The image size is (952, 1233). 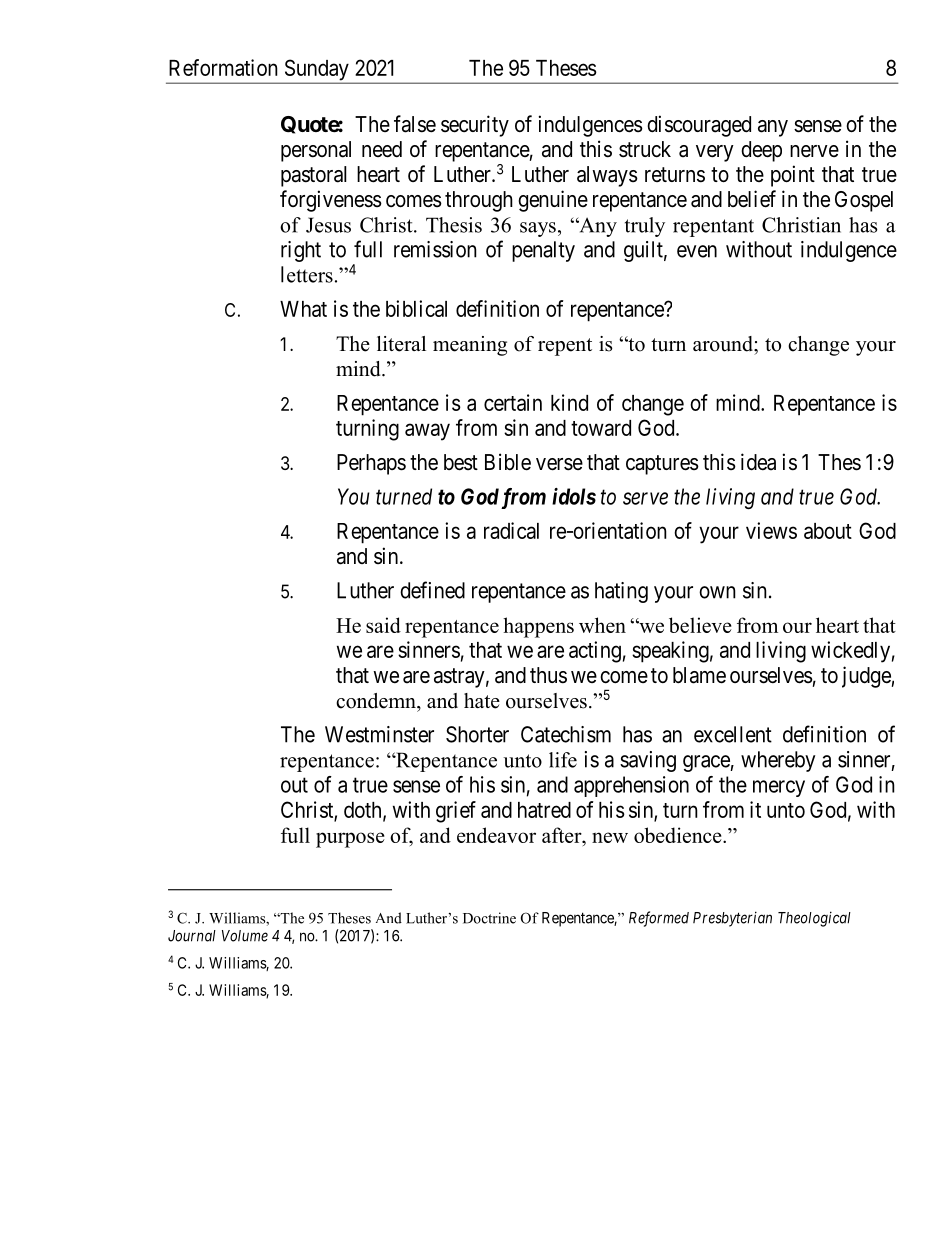 I want to click on Sunday, so click(x=316, y=71).
